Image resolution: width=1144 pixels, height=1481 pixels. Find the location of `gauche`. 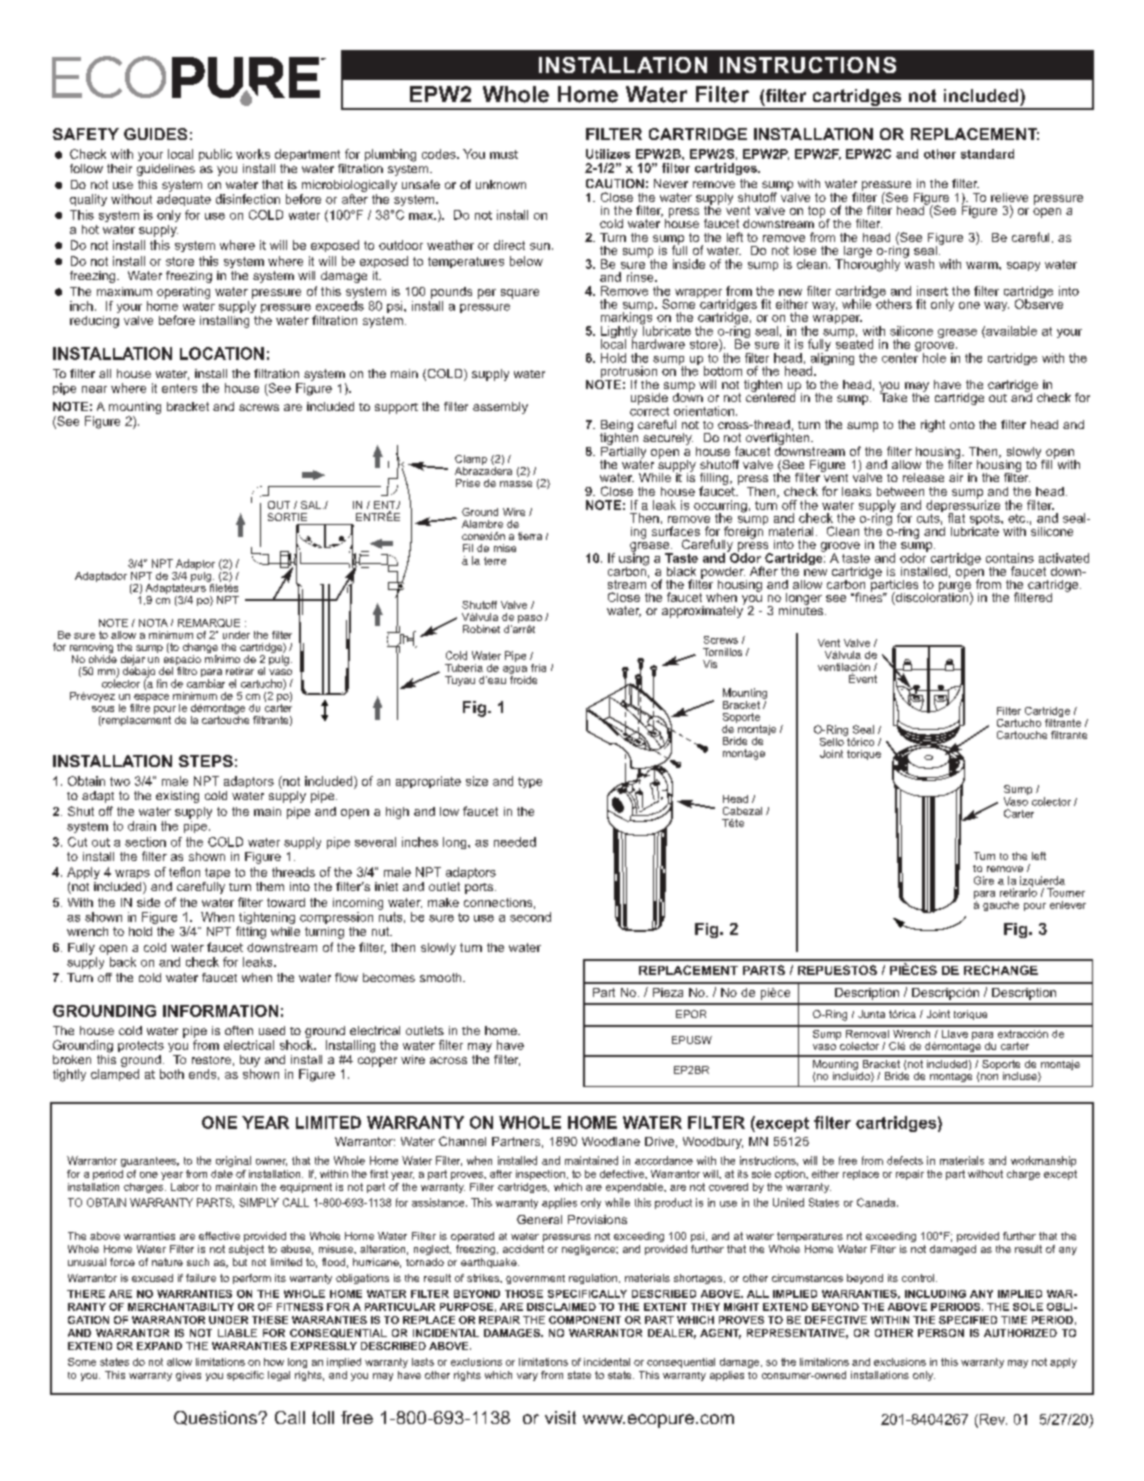

gauche is located at coordinates (1001, 906).
